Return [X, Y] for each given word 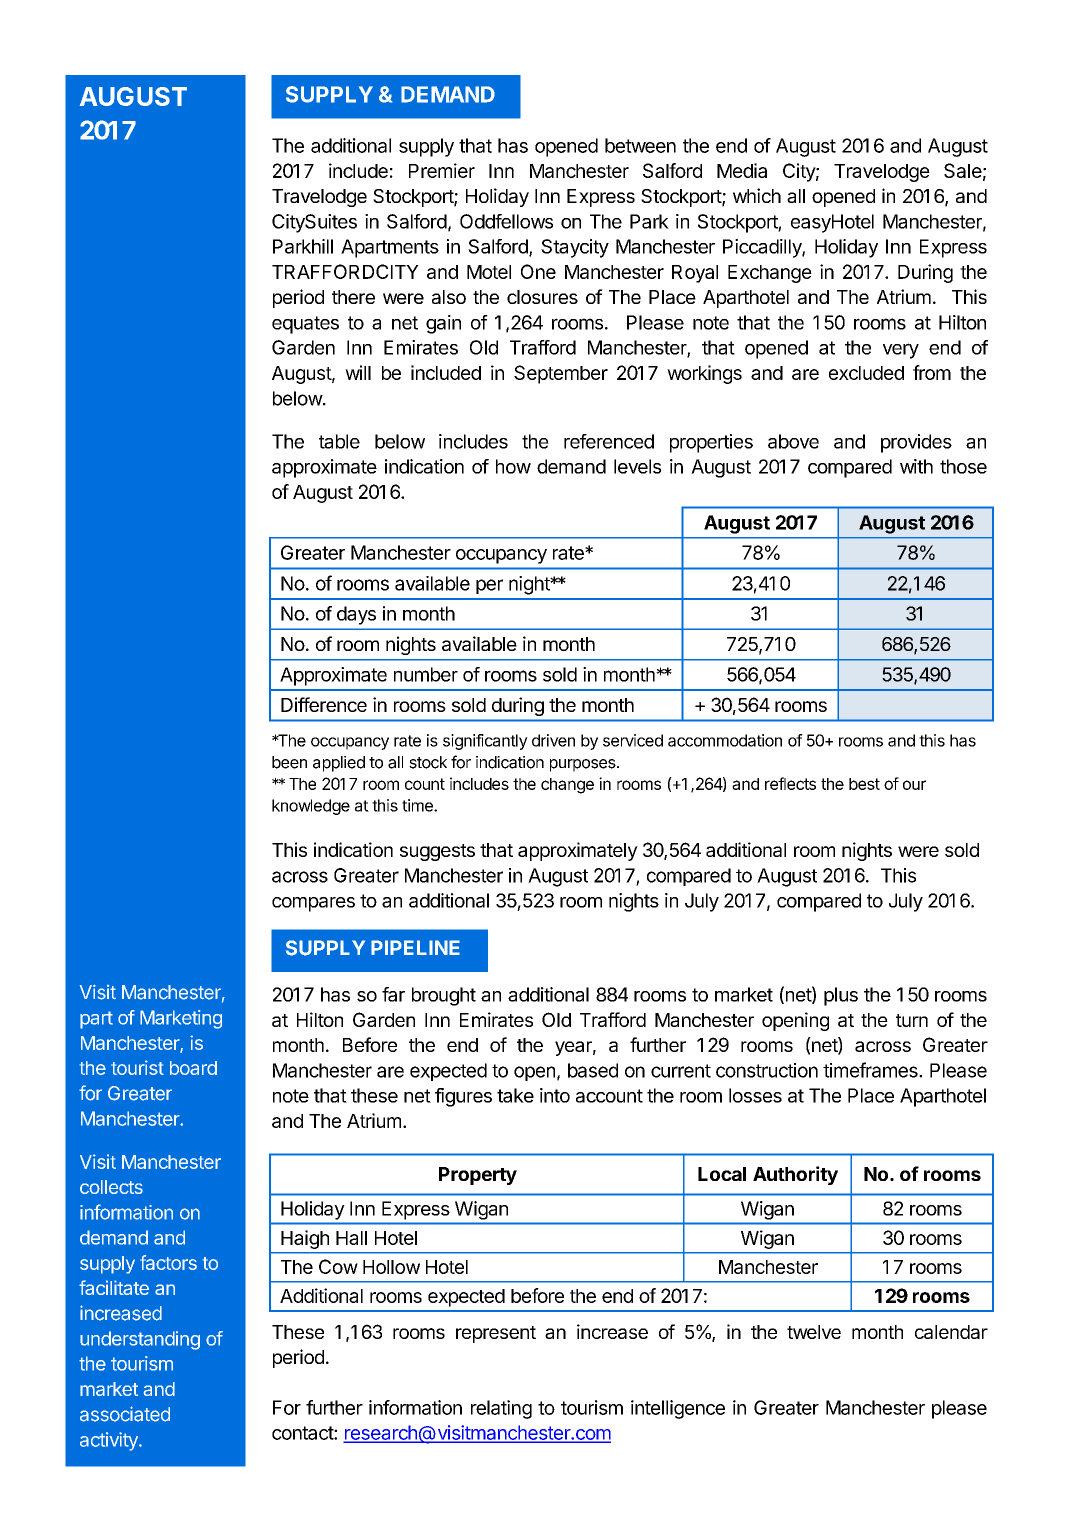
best [864, 784]
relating [501, 1409]
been [289, 762]
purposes [584, 765]
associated [125, 1414]
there [353, 297]
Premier [442, 170]
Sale [963, 170]
